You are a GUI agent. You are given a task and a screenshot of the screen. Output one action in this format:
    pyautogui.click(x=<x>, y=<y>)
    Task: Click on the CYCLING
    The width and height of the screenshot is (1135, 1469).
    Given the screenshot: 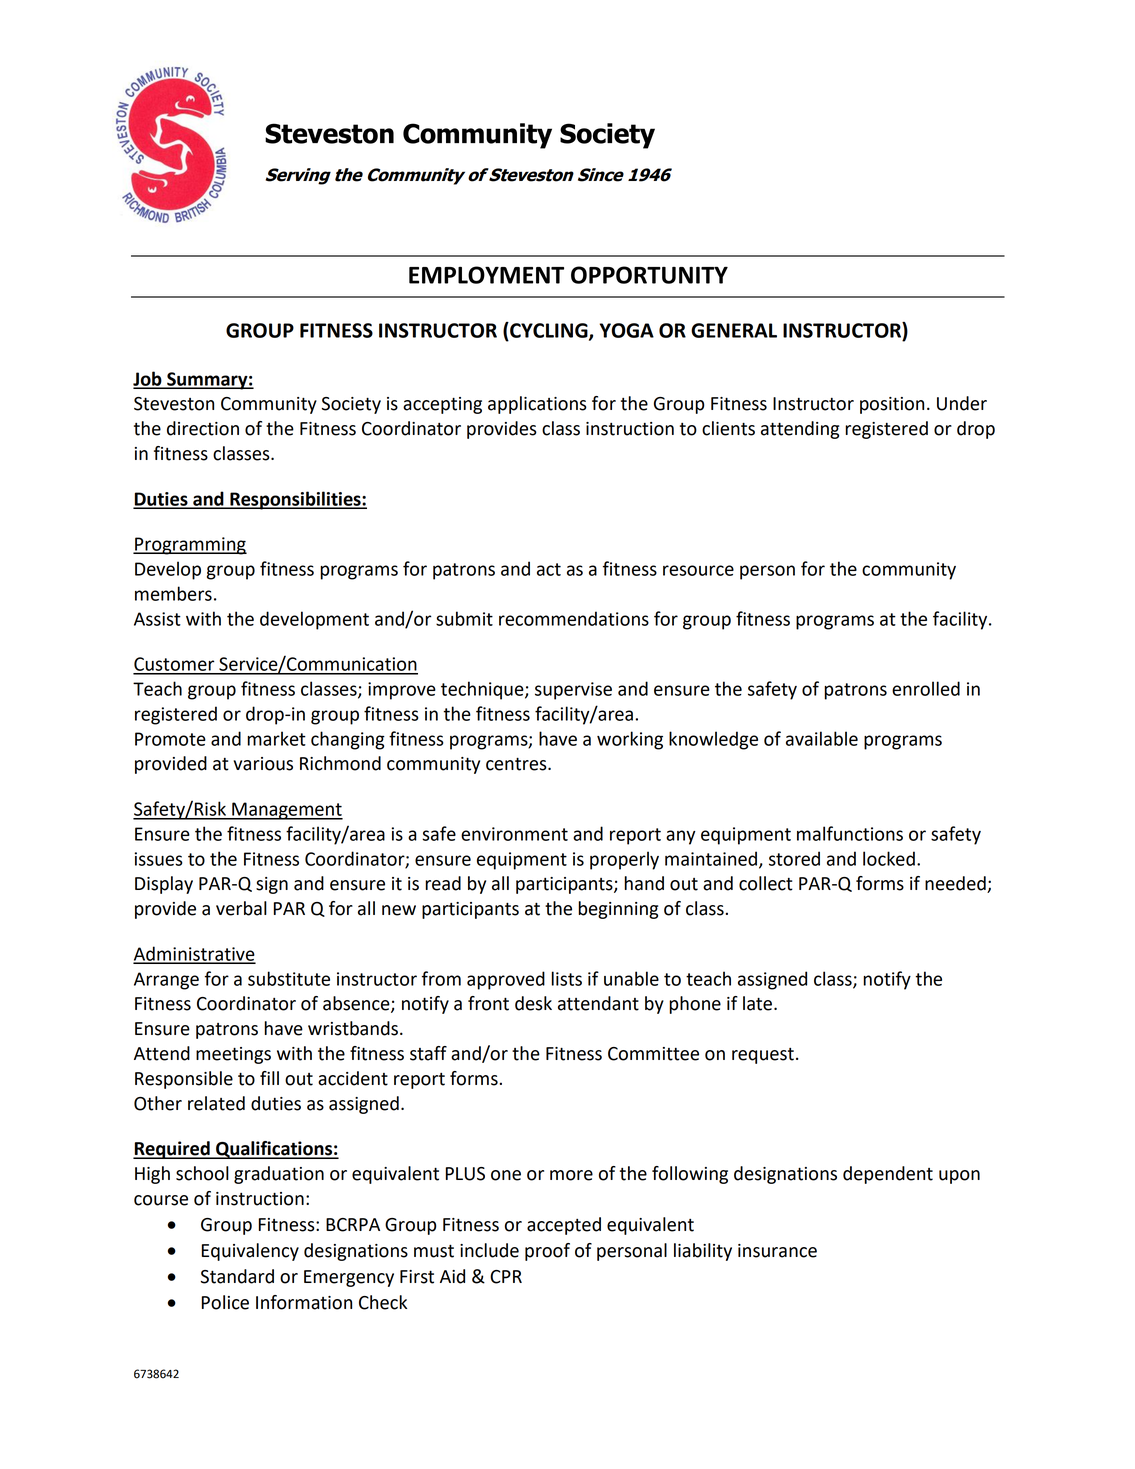 What is the action you would take?
    pyautogui.click(x=549, y=331)
